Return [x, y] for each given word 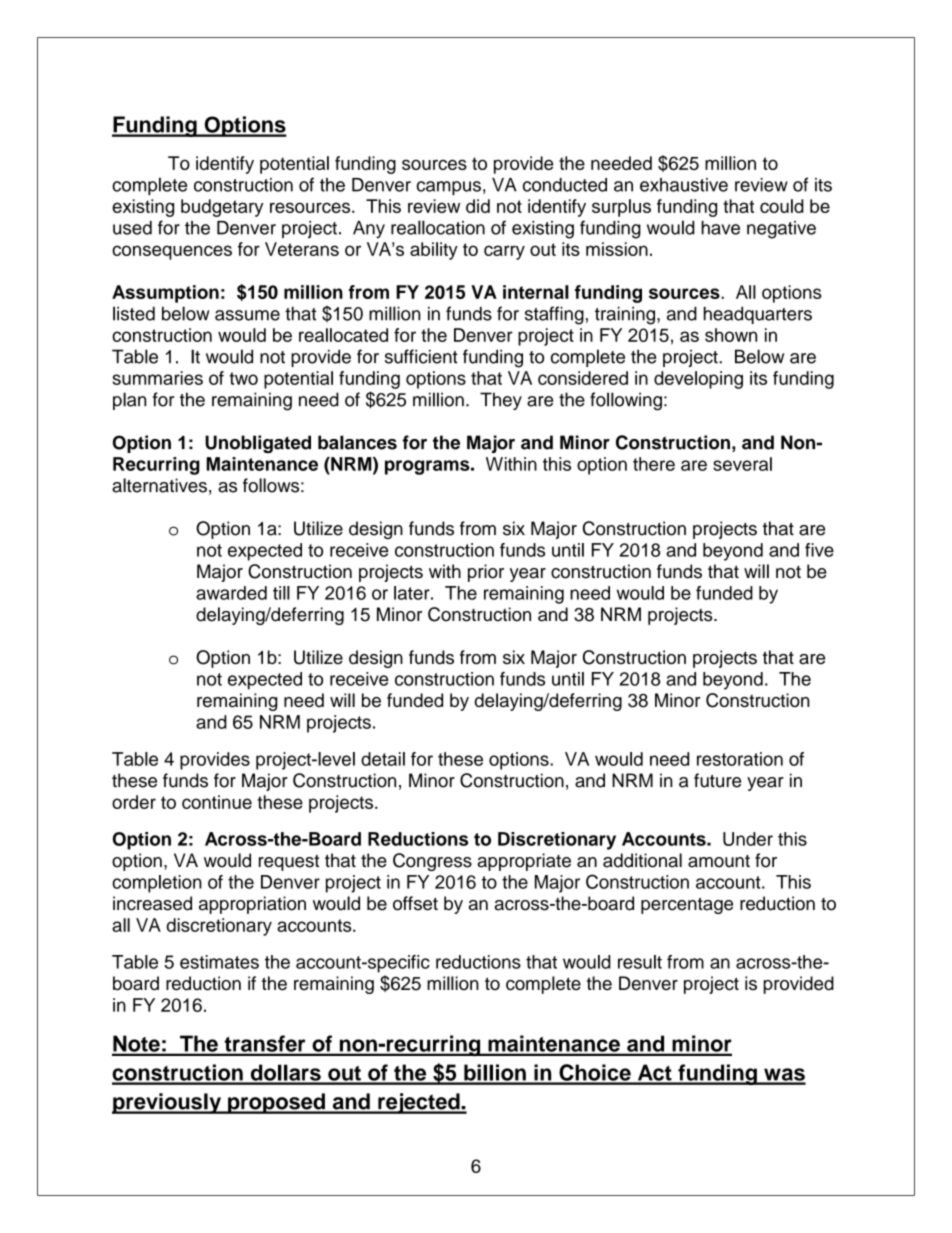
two [243, 378]
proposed [276, 1103]
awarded [231, 593]
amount [719, 861]
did [478, 206]
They [501, 401]
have [720, 228]
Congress [432, 862]
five [819, 550]
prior [486, 573]
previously [167, 1103]
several [742, 464]
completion [157, 884]
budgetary [222, 208]
